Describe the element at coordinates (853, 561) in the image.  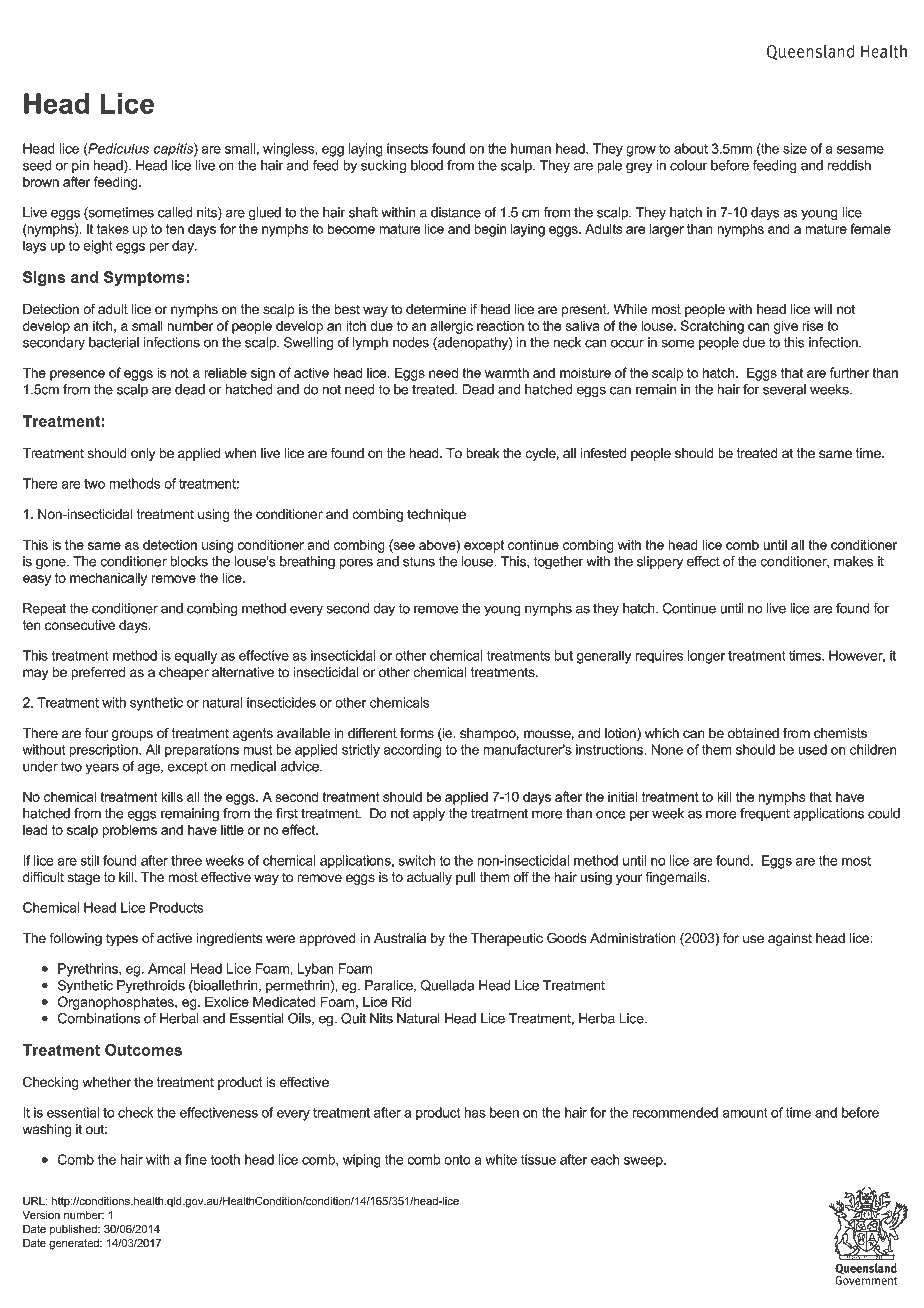
I see `makes` at that location.
